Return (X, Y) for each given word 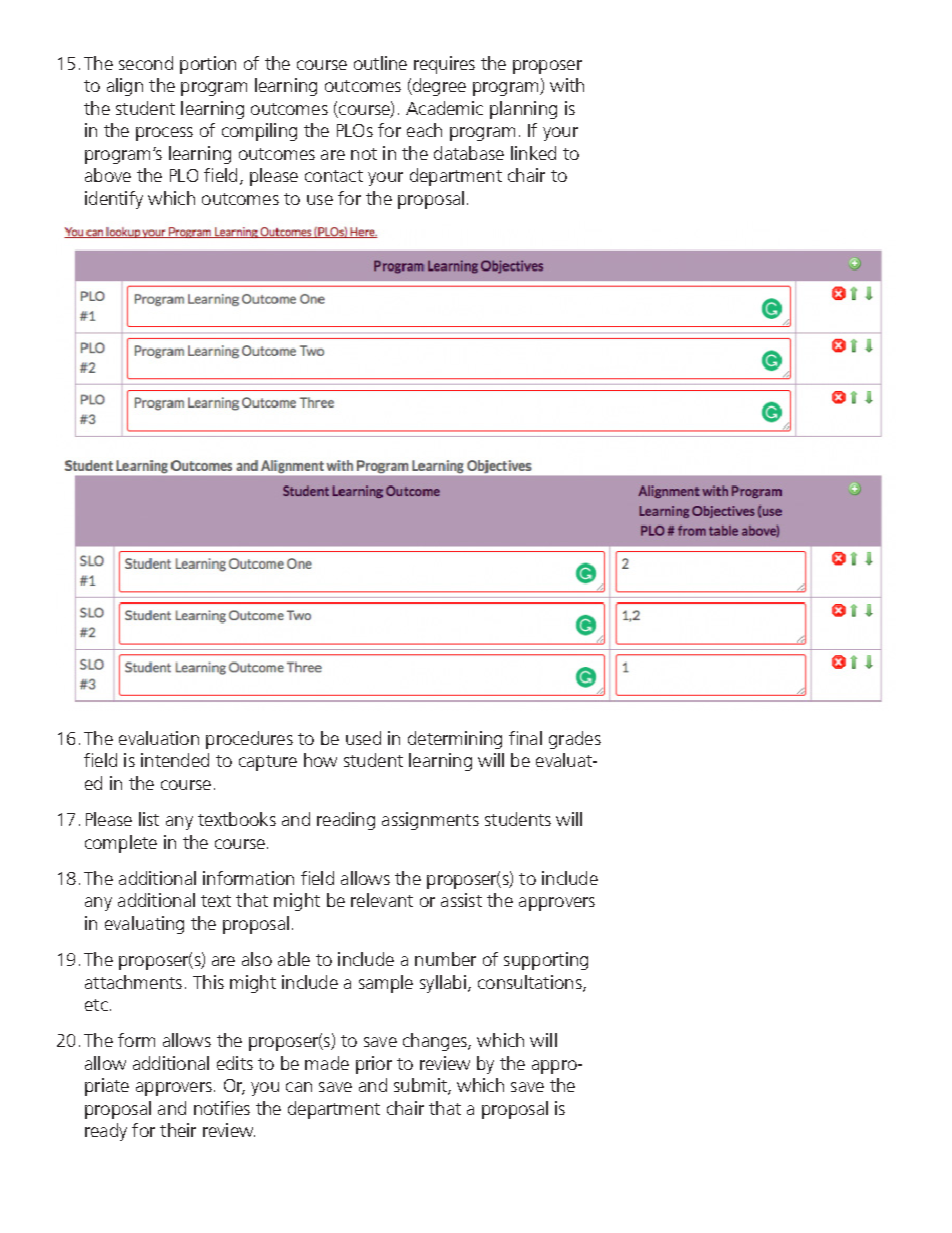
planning (523, 110)
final (525, 738)
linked (533, 153)
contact (334, 176)
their (178, 1130)
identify (114, 200)
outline (380, 63)
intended (175, 760)
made (327, 1063)
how (320, 760)
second (146, 63)
